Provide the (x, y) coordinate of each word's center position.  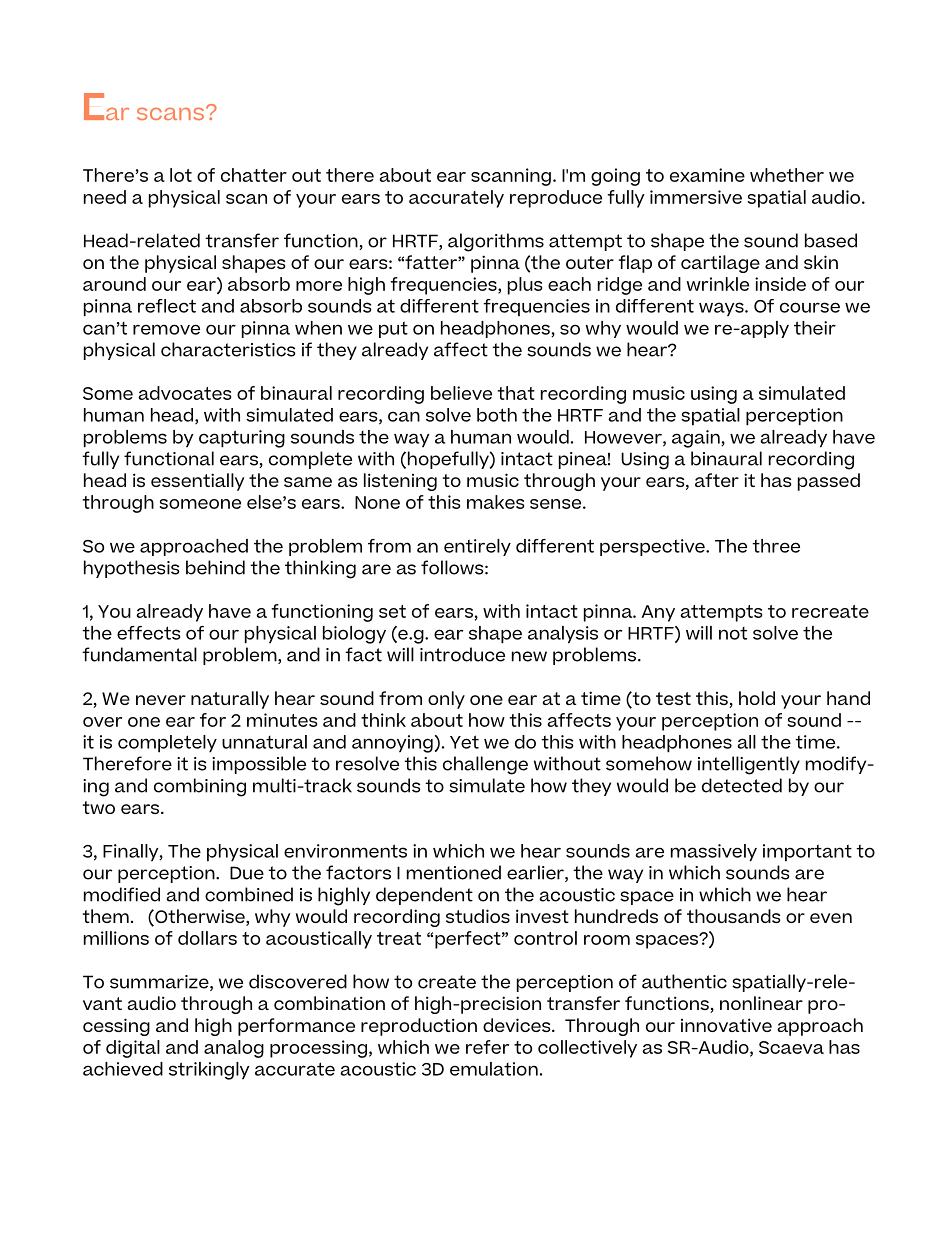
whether (787, 175)
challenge (485, 765)
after (717, 480)
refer (487, 1047)
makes (495, 502)
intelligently (749, 765)
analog (234, 1049)
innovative (726, 1025)
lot (181, 175)
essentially (198, 482)
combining (200, 787)
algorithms (496, 242)
